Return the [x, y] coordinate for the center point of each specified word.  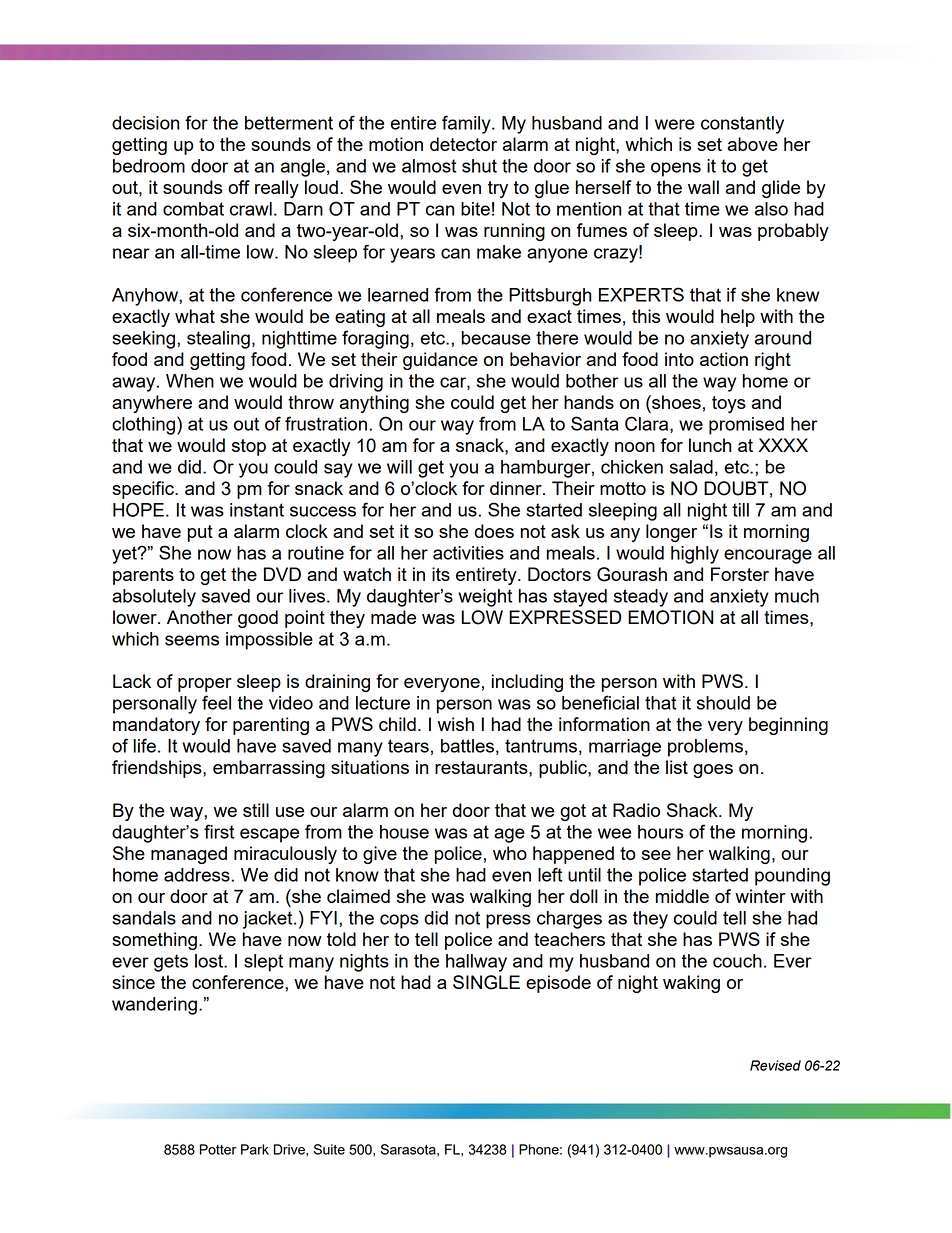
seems [192, 640]
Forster [740, 574]
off [239, 187]
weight [485, 598]
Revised [775, 1065]
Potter [218, 1149]
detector [463, 144]
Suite [329, 1149]
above [752, 144]
